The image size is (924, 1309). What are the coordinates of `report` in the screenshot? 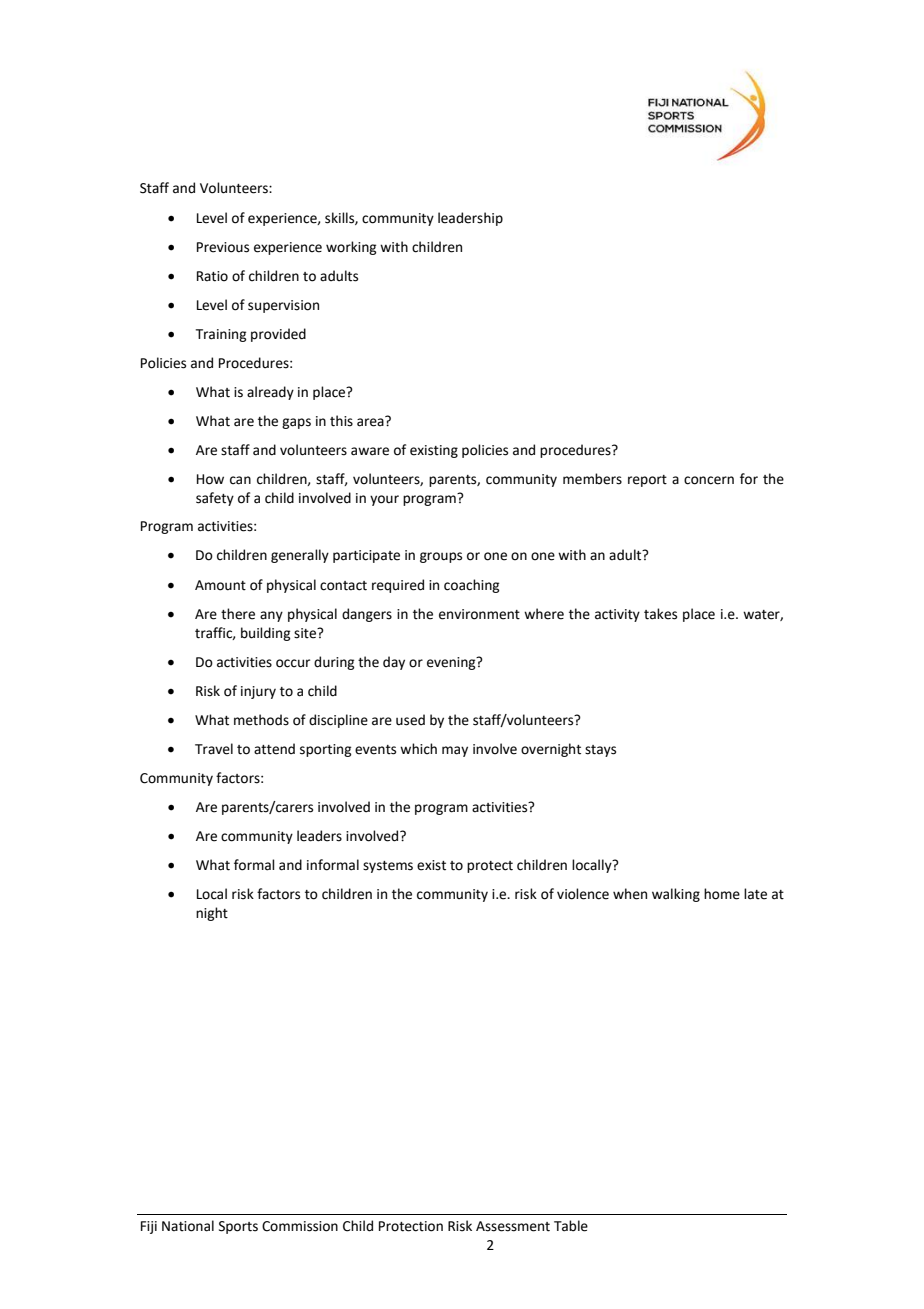 It's located at (647, 481).
